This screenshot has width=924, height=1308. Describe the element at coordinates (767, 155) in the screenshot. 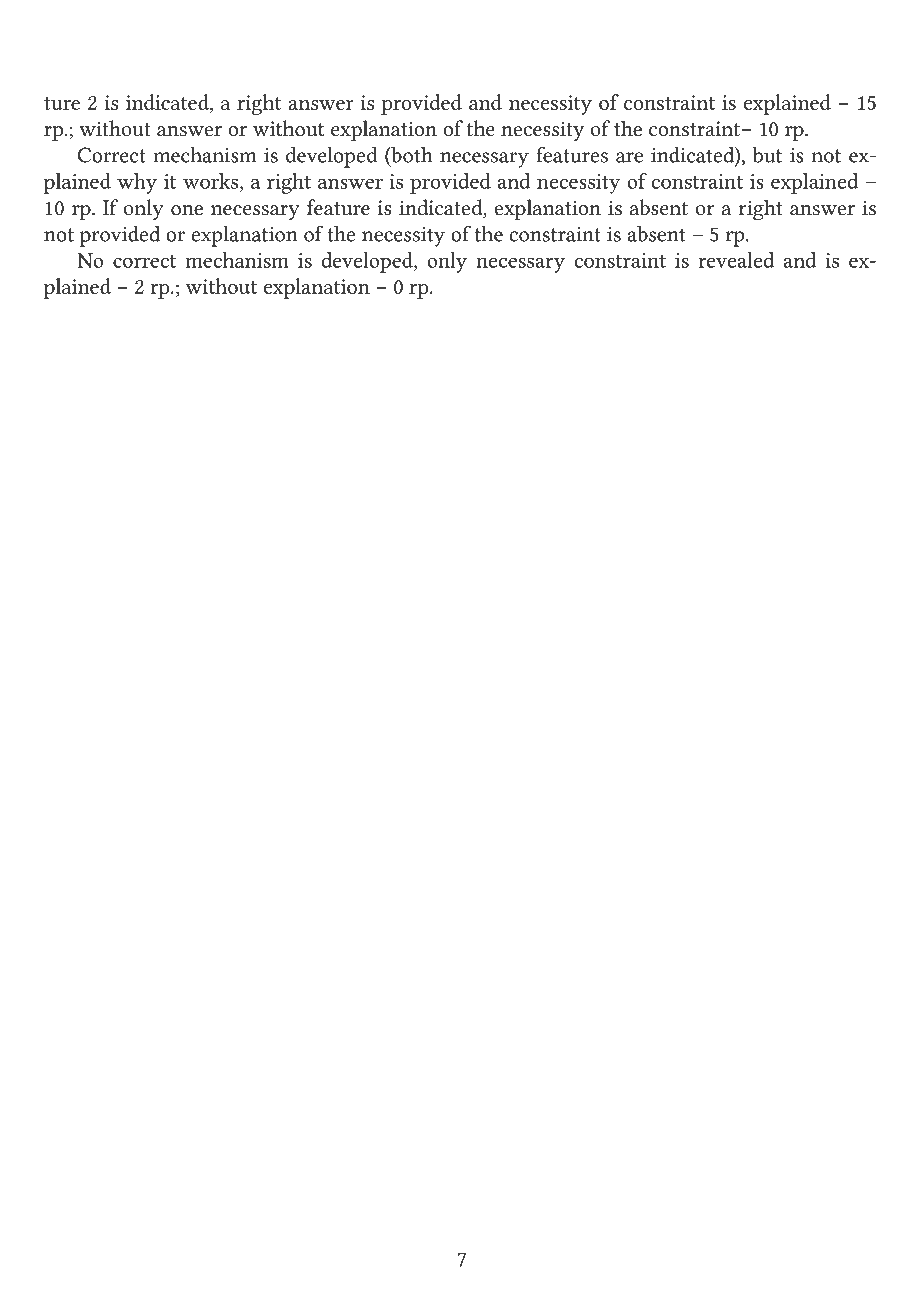

I see `but` at that location.
